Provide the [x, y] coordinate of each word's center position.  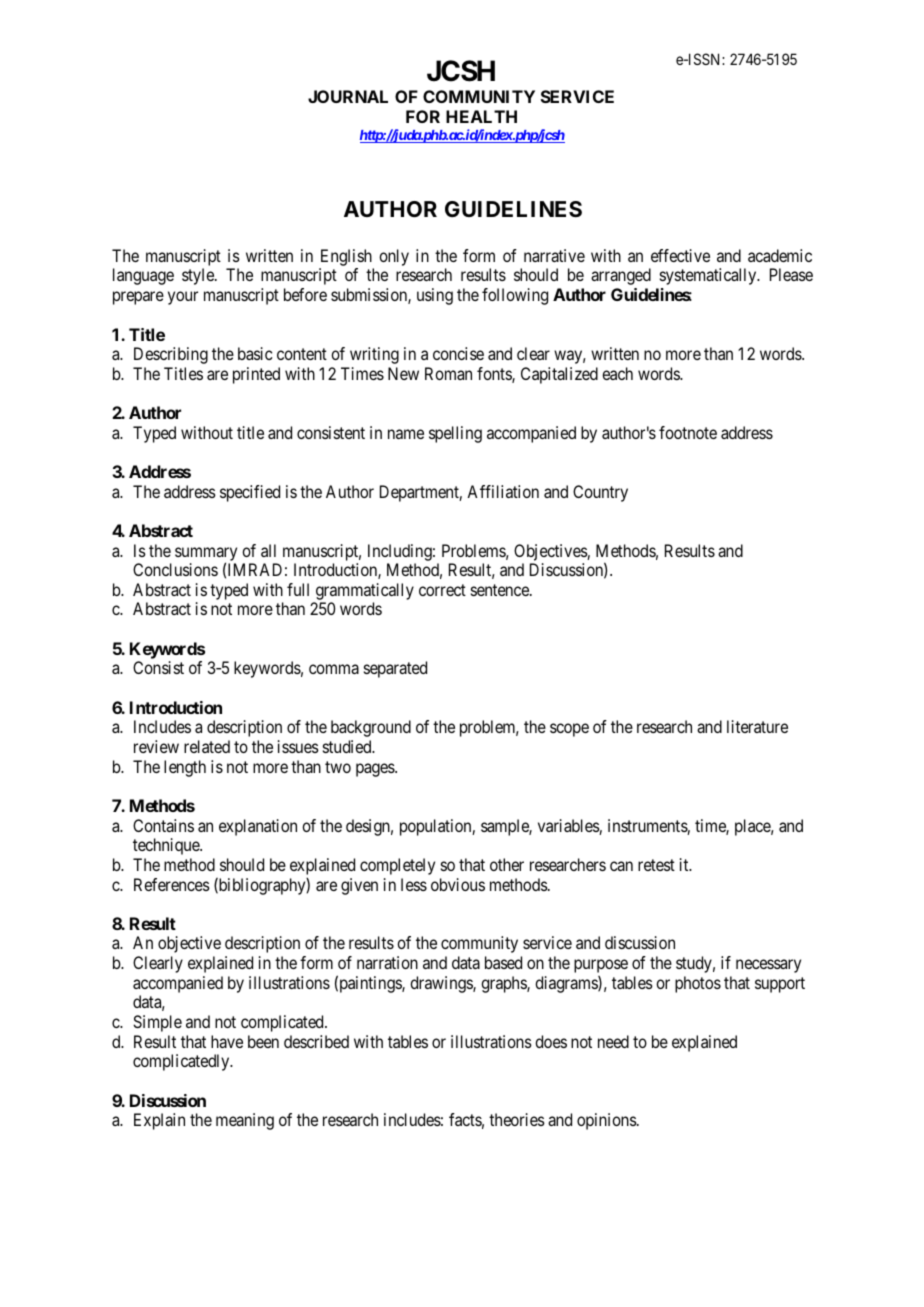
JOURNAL [348, 96]
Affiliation [503, 491]
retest [656, 865]
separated [395, 669]
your [183, 298]
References [172, 884]
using [435, 296]
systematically [709, 276]
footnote [688, 432]
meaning [245, 1121]
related [207, 746]
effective [680, 255]
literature [757, 726]
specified [250, 493]
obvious [458, 884]
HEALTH [481, 116]
